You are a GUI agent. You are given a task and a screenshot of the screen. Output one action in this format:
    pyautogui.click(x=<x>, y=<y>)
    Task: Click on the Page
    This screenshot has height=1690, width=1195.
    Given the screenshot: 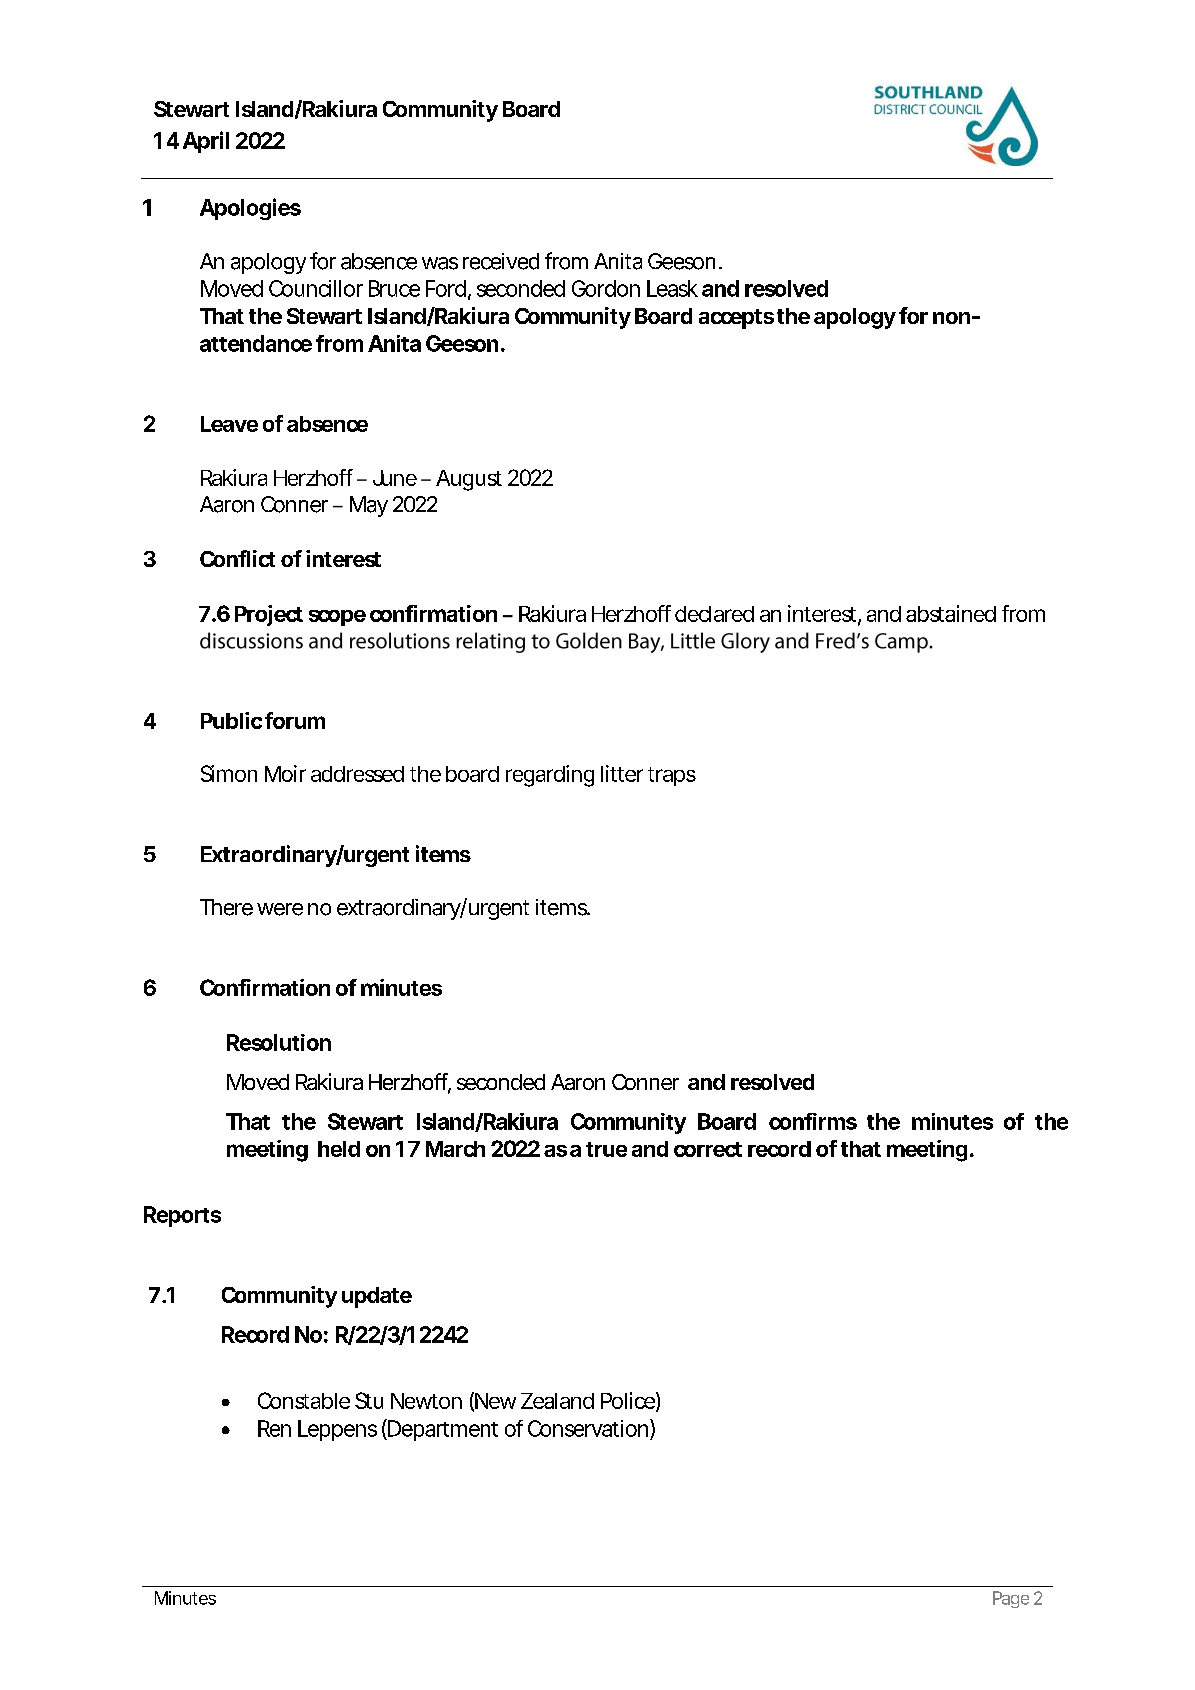 What is the action you would take?
    pyautogui.click(x=1011, y=1599)
